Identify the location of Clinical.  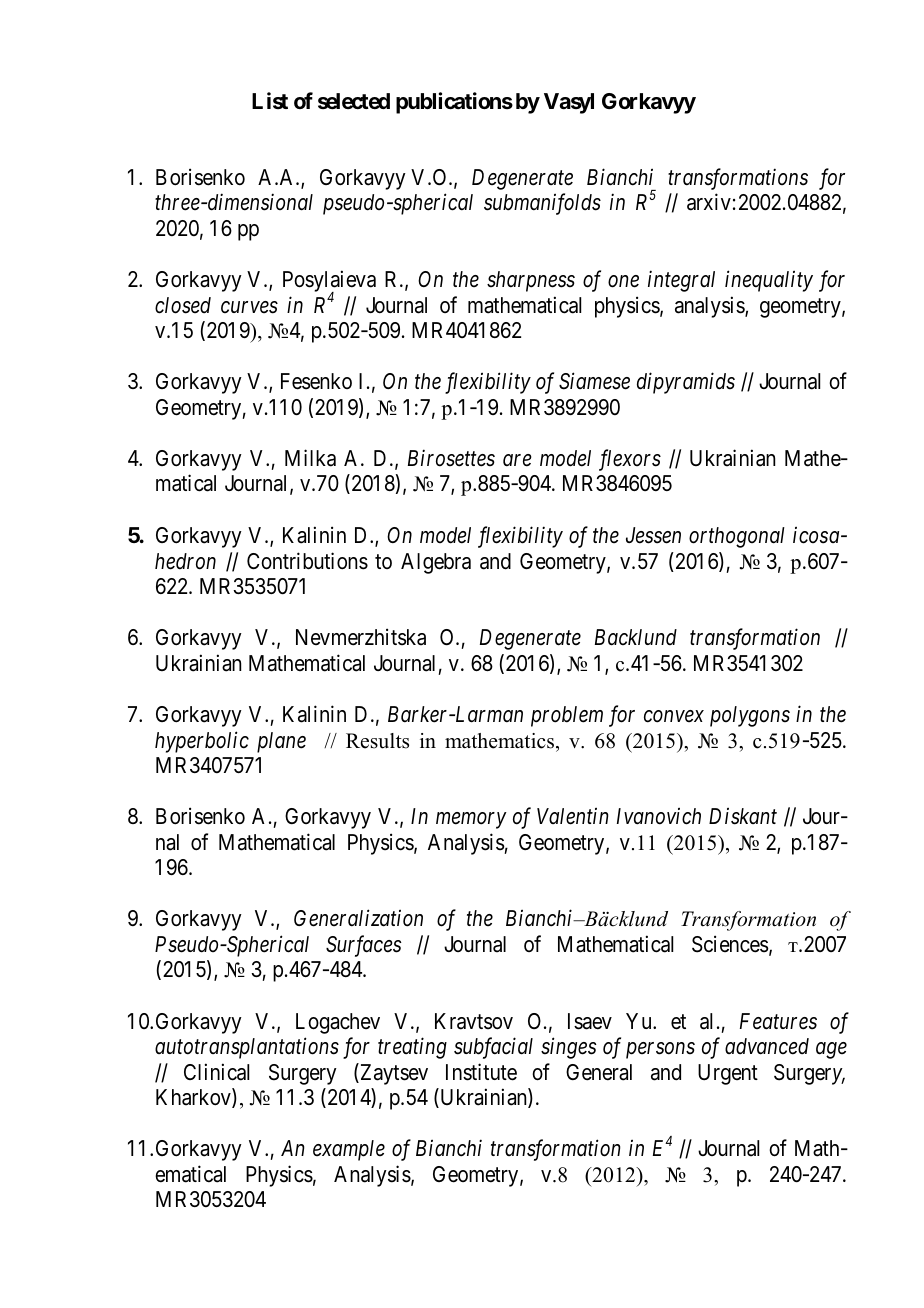
(216, 1072).
